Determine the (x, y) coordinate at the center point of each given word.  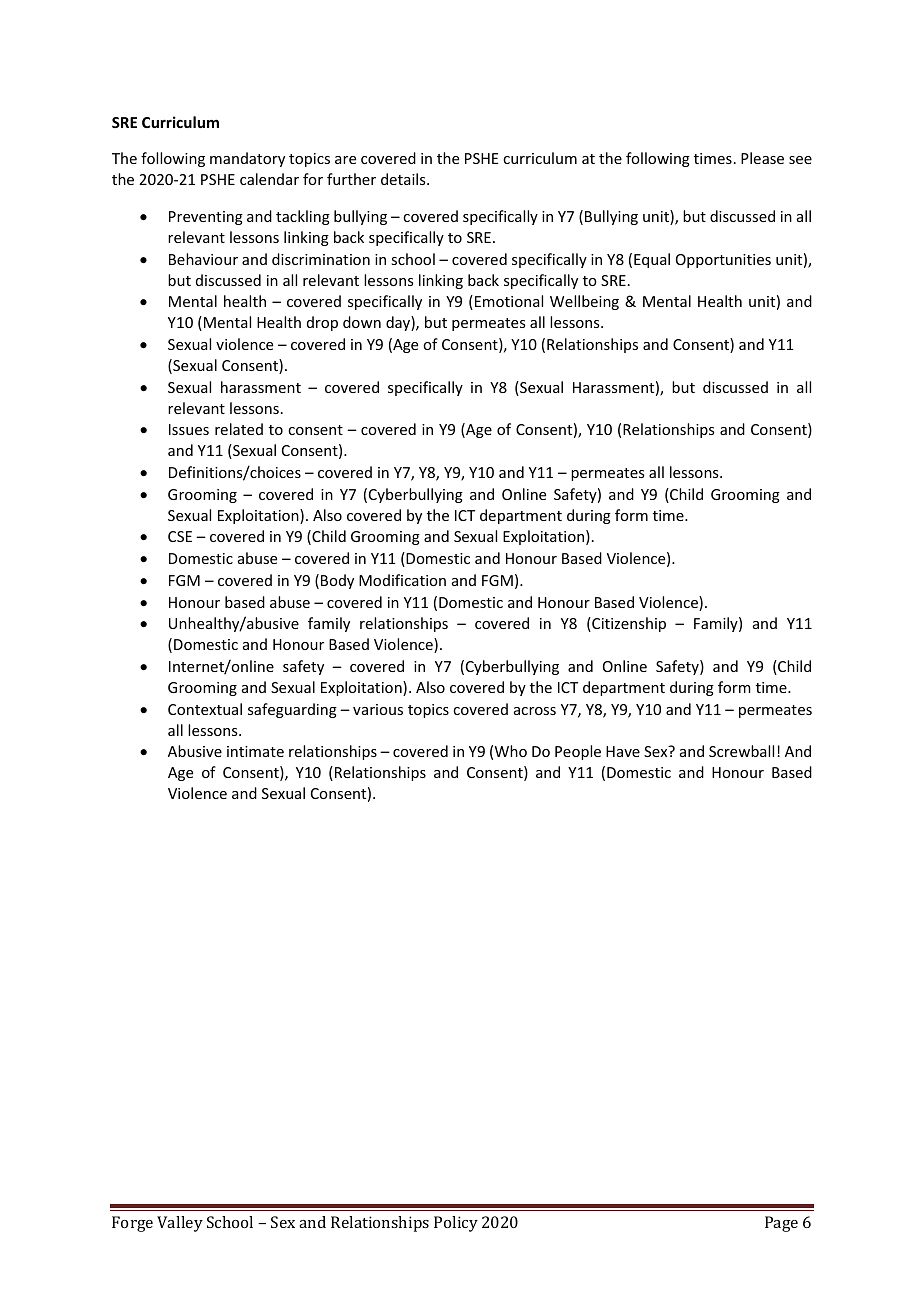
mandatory (247, 159)
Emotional (509, 301)
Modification (402, 580)
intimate (255, 751)
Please (762, 158)
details (404, 179)
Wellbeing (584, 302)
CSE (180, 536)
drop (322, 323)
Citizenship (628, 624)
